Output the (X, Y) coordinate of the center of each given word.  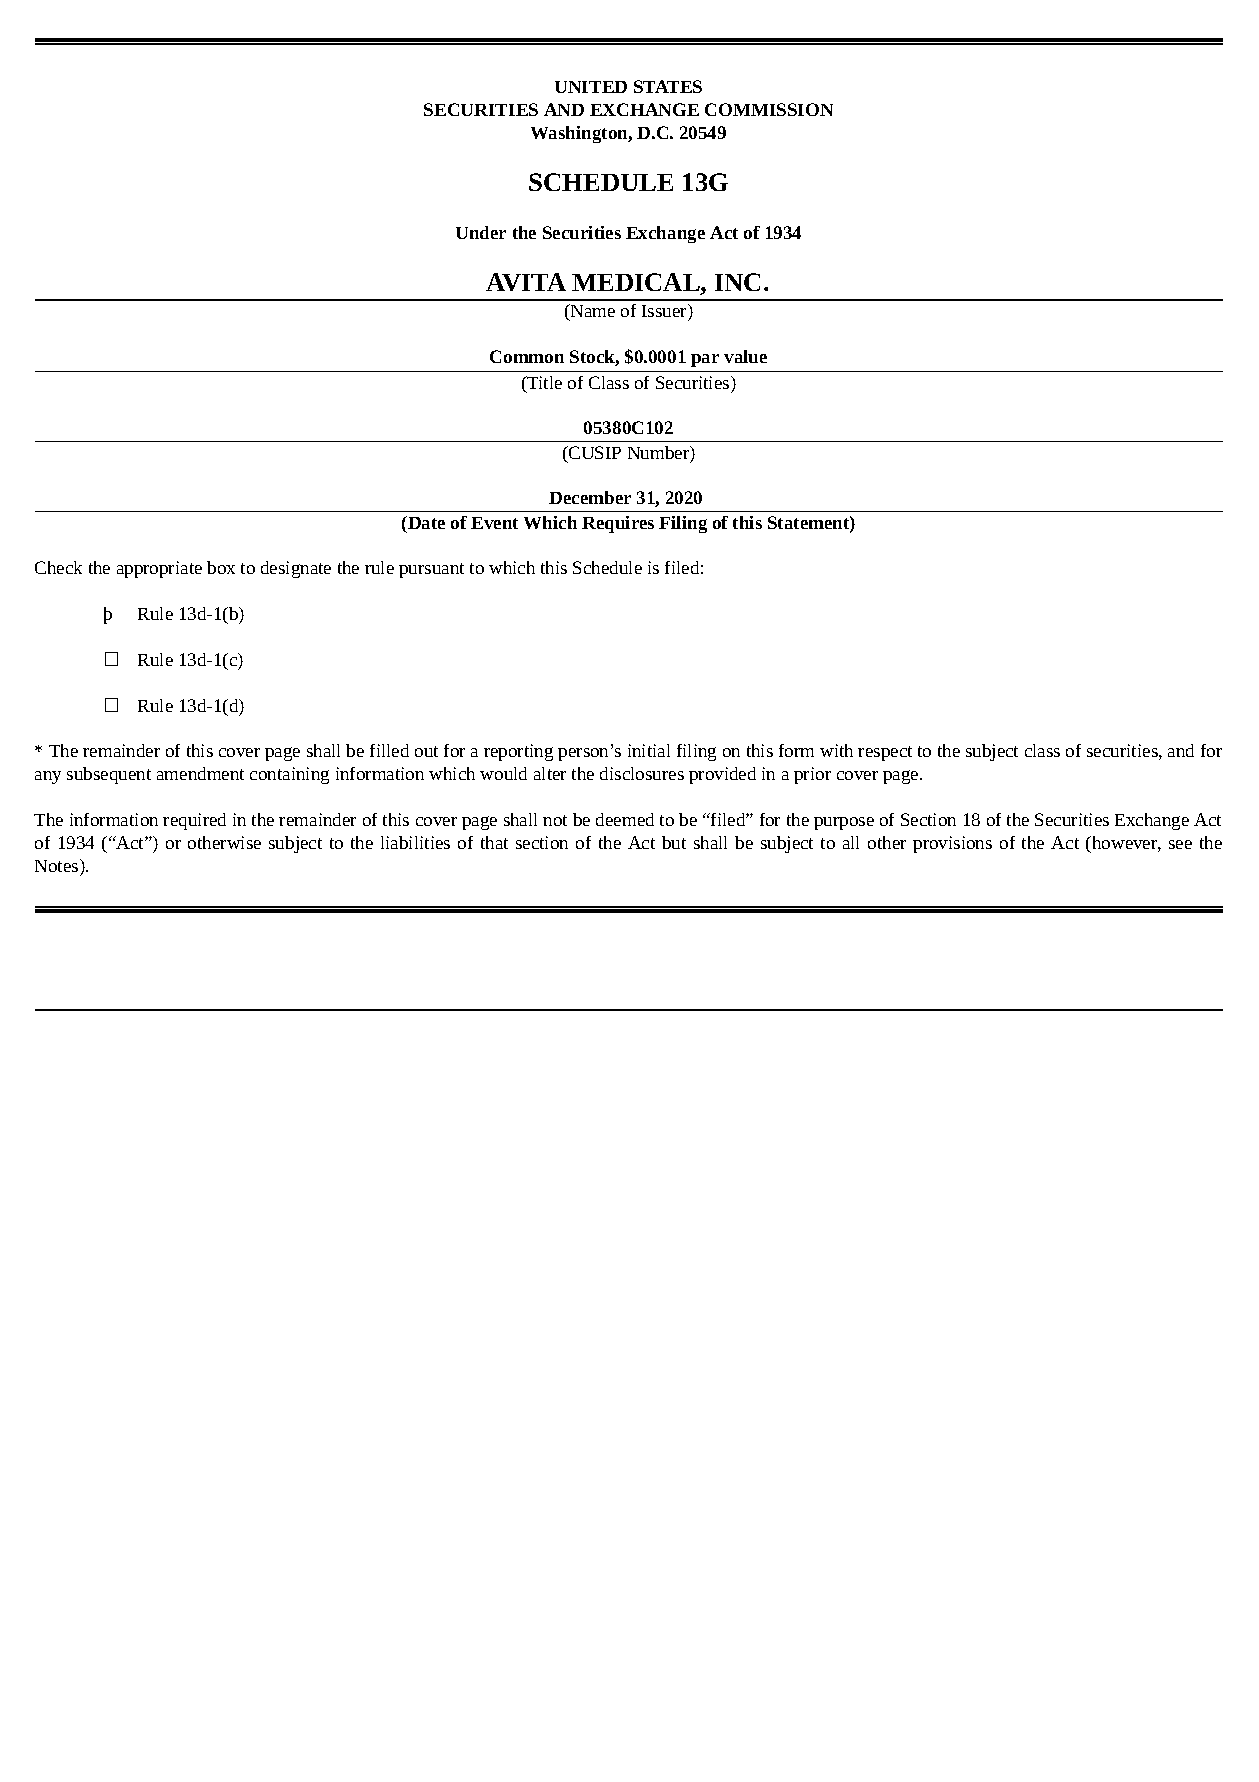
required (194, 821)
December (590, 497)
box (221, 567)
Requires (618, 524)
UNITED (591, 87)
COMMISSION (769, 109)
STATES (668, 86)
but (674, 842)
